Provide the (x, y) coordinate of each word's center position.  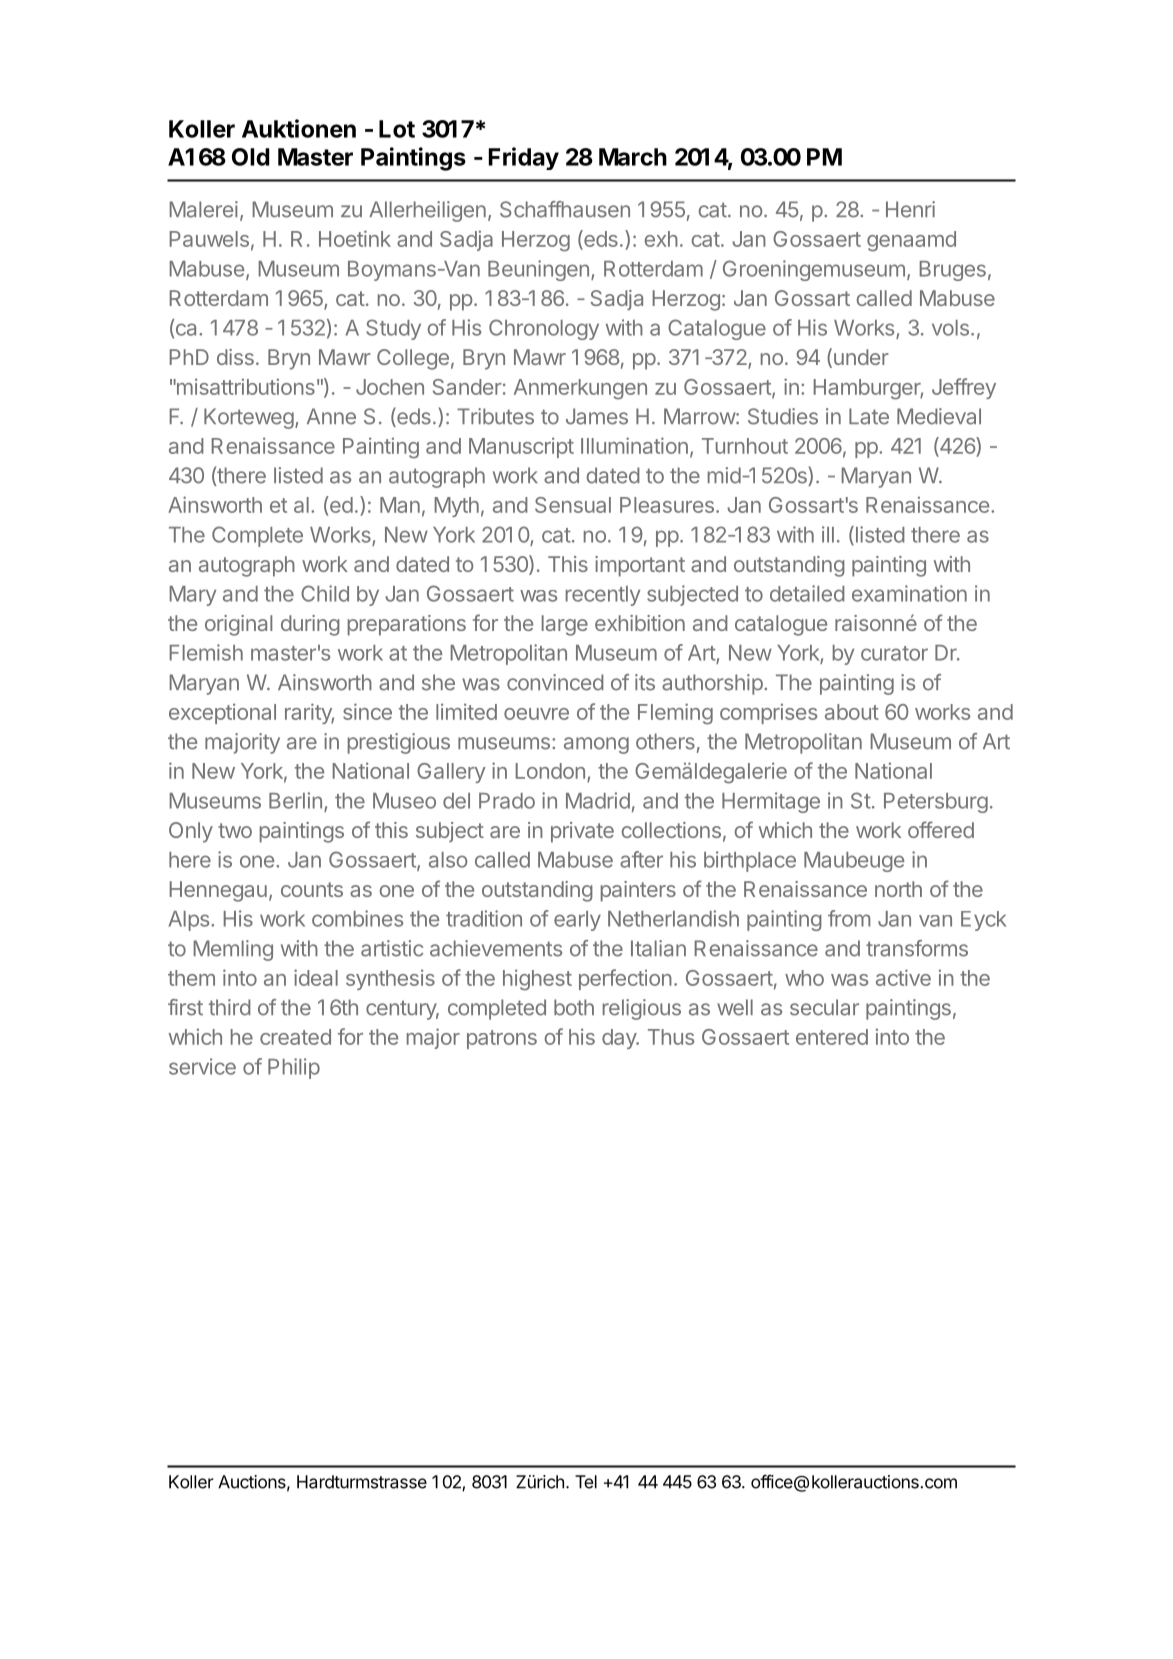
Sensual (573, 505)
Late (869, 416)
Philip (294, 1068)
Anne (331, 416)
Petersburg (936, 803)
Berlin (295, 800)
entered (832, 1037)
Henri (910, 209)
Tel (586, 1482)
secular (824, 1007)
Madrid (598, 800)
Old (250, 157)
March (633, 157)
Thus (671, 1037)
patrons (502, 1039)
